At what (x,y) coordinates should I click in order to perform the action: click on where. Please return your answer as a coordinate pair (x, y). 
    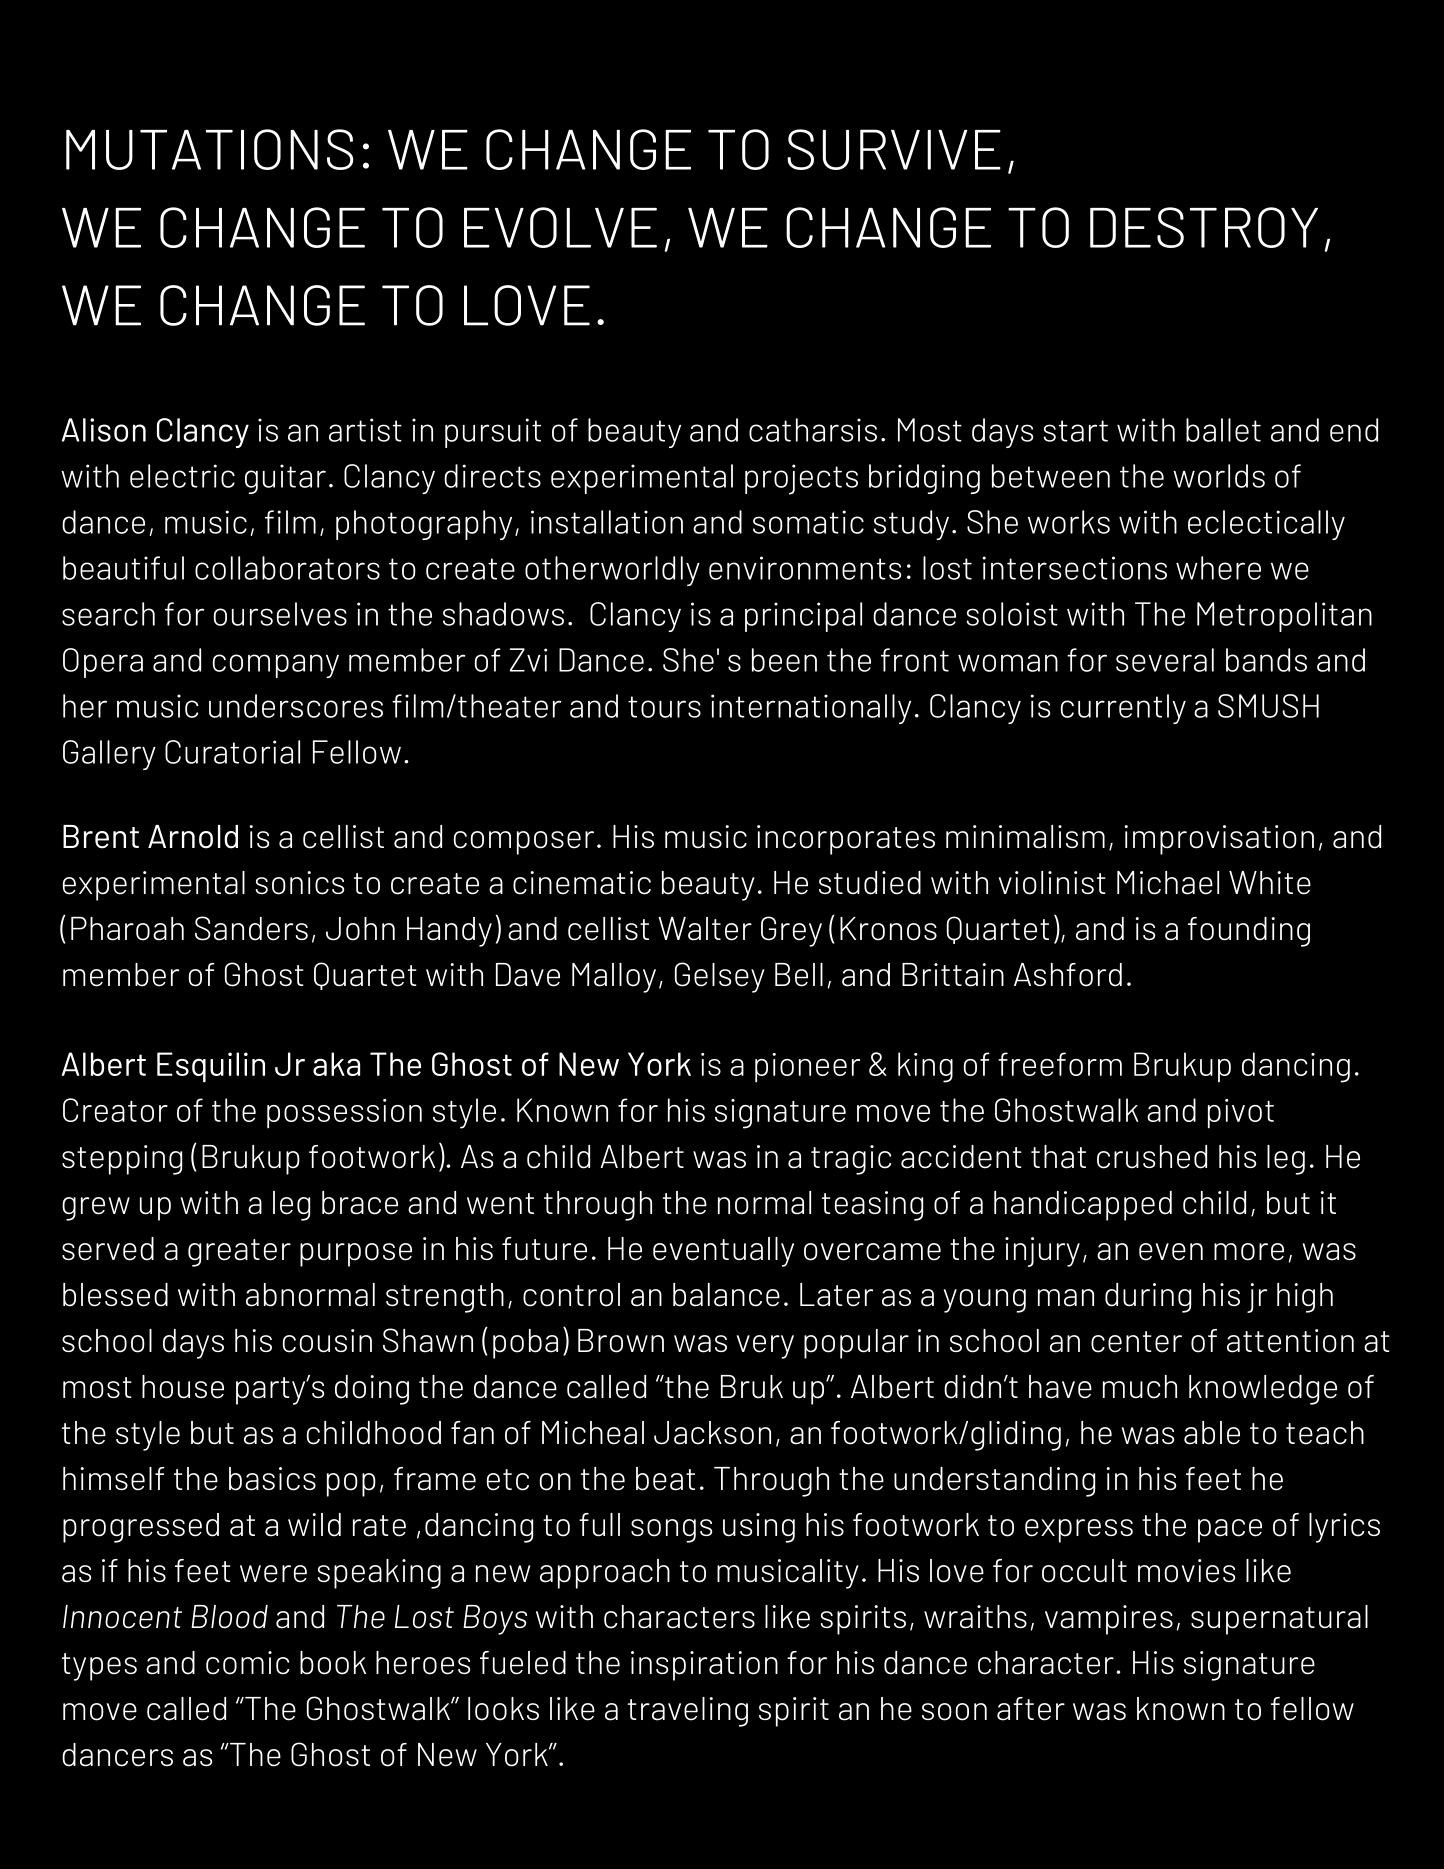
    Looking at the image, I should click on (1218, 568).
